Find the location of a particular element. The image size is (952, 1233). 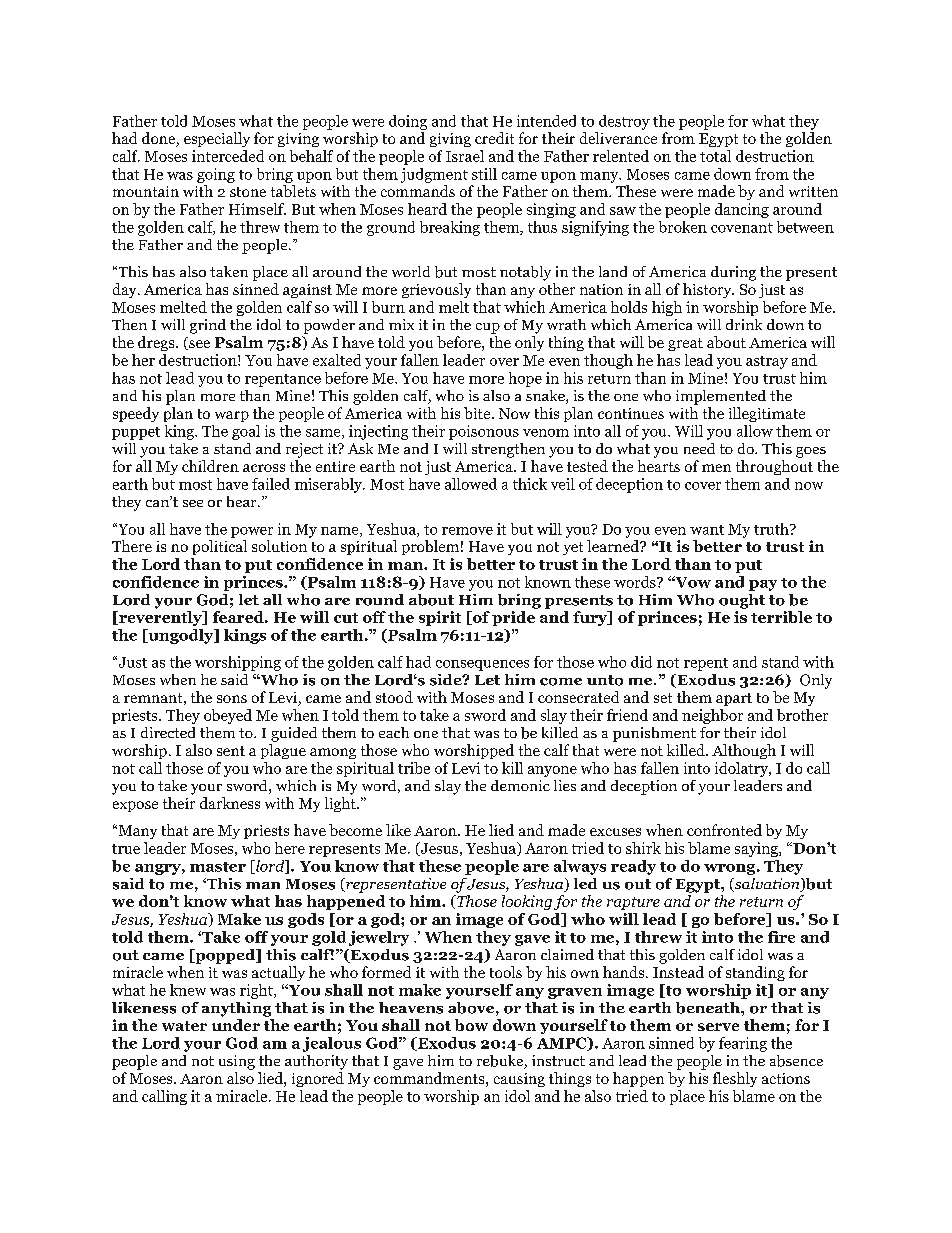

directed is located at coordinates (168, 732).
